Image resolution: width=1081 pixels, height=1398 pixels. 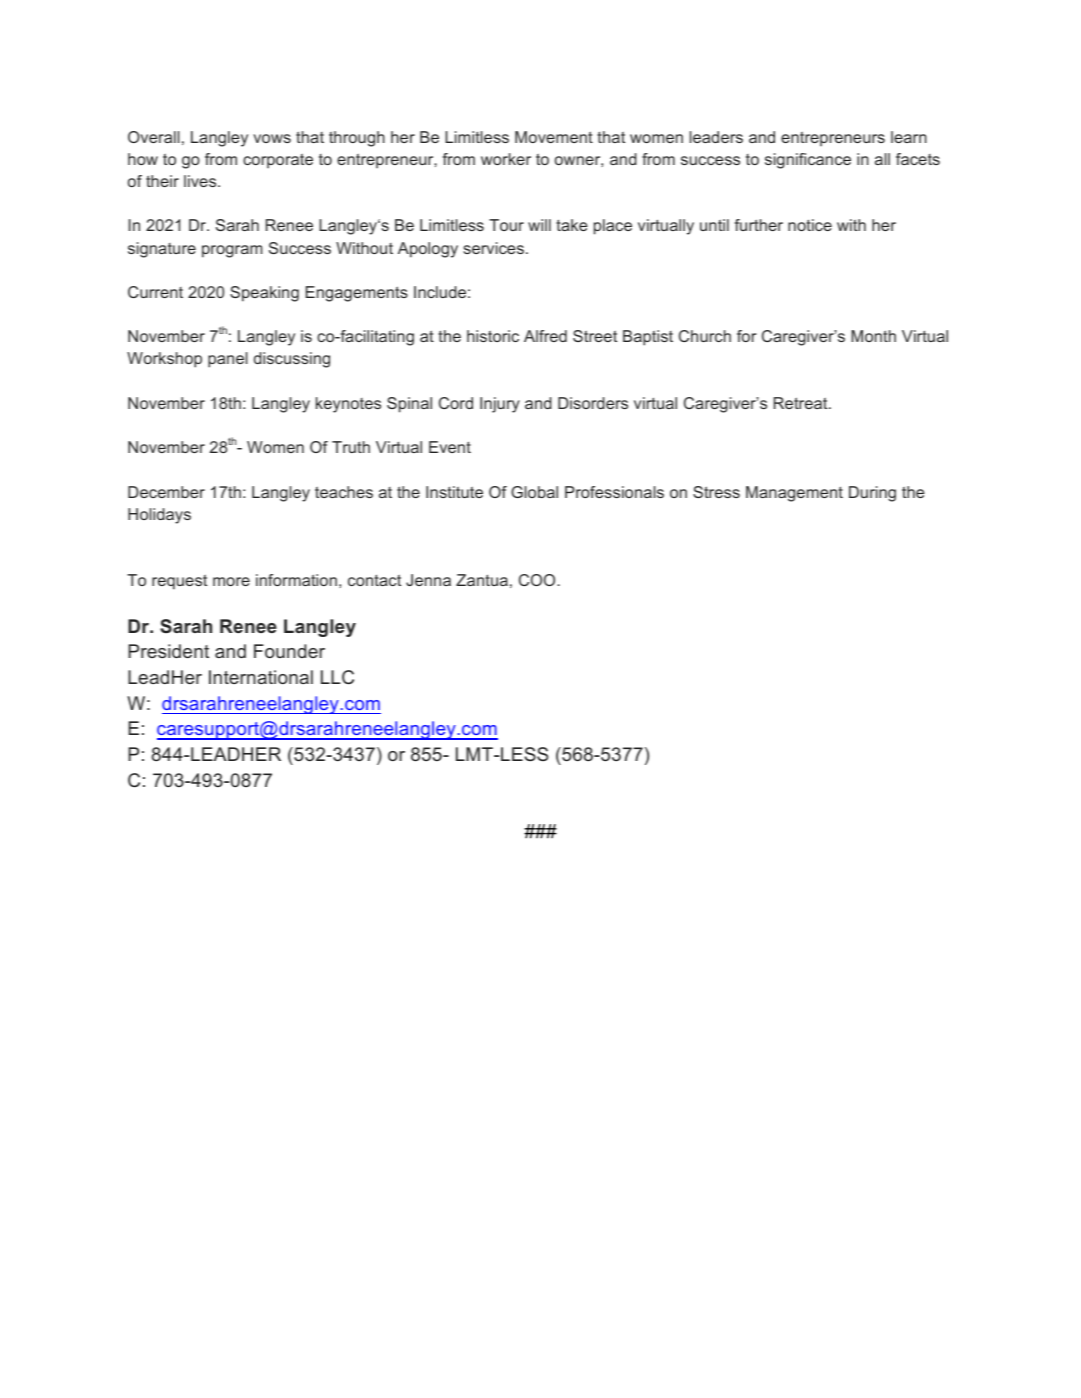 What do you see at coordinates (808, 161) in the screenshot?
I see `significance` at bounding box center [808, 161].
